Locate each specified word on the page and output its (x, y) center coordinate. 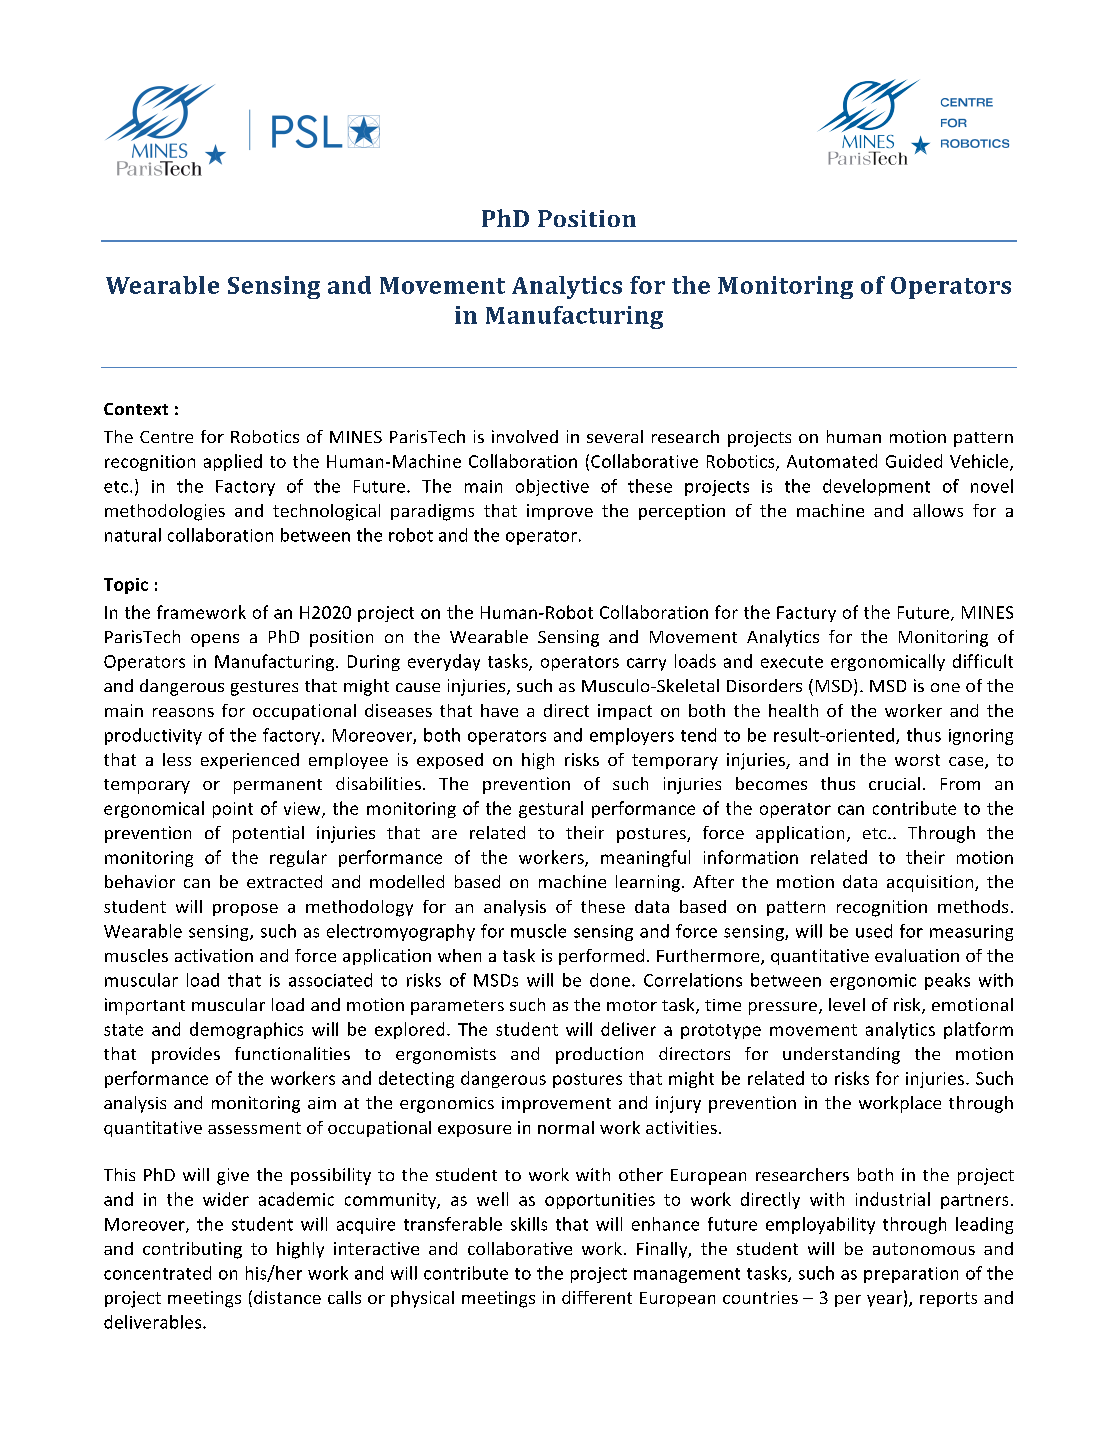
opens (215, 640)
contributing (192, 1250)
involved (525, 436)
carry (646, 664)
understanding (841, 1055)
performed (601, 957)
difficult (983, 661)
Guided (914, 461)
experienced (250, 761)
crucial (894, 783)
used (874, 931)
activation (214, 955)
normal (566, 1127)
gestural (551, 809)
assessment (254, 1128)
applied (233, 462)
